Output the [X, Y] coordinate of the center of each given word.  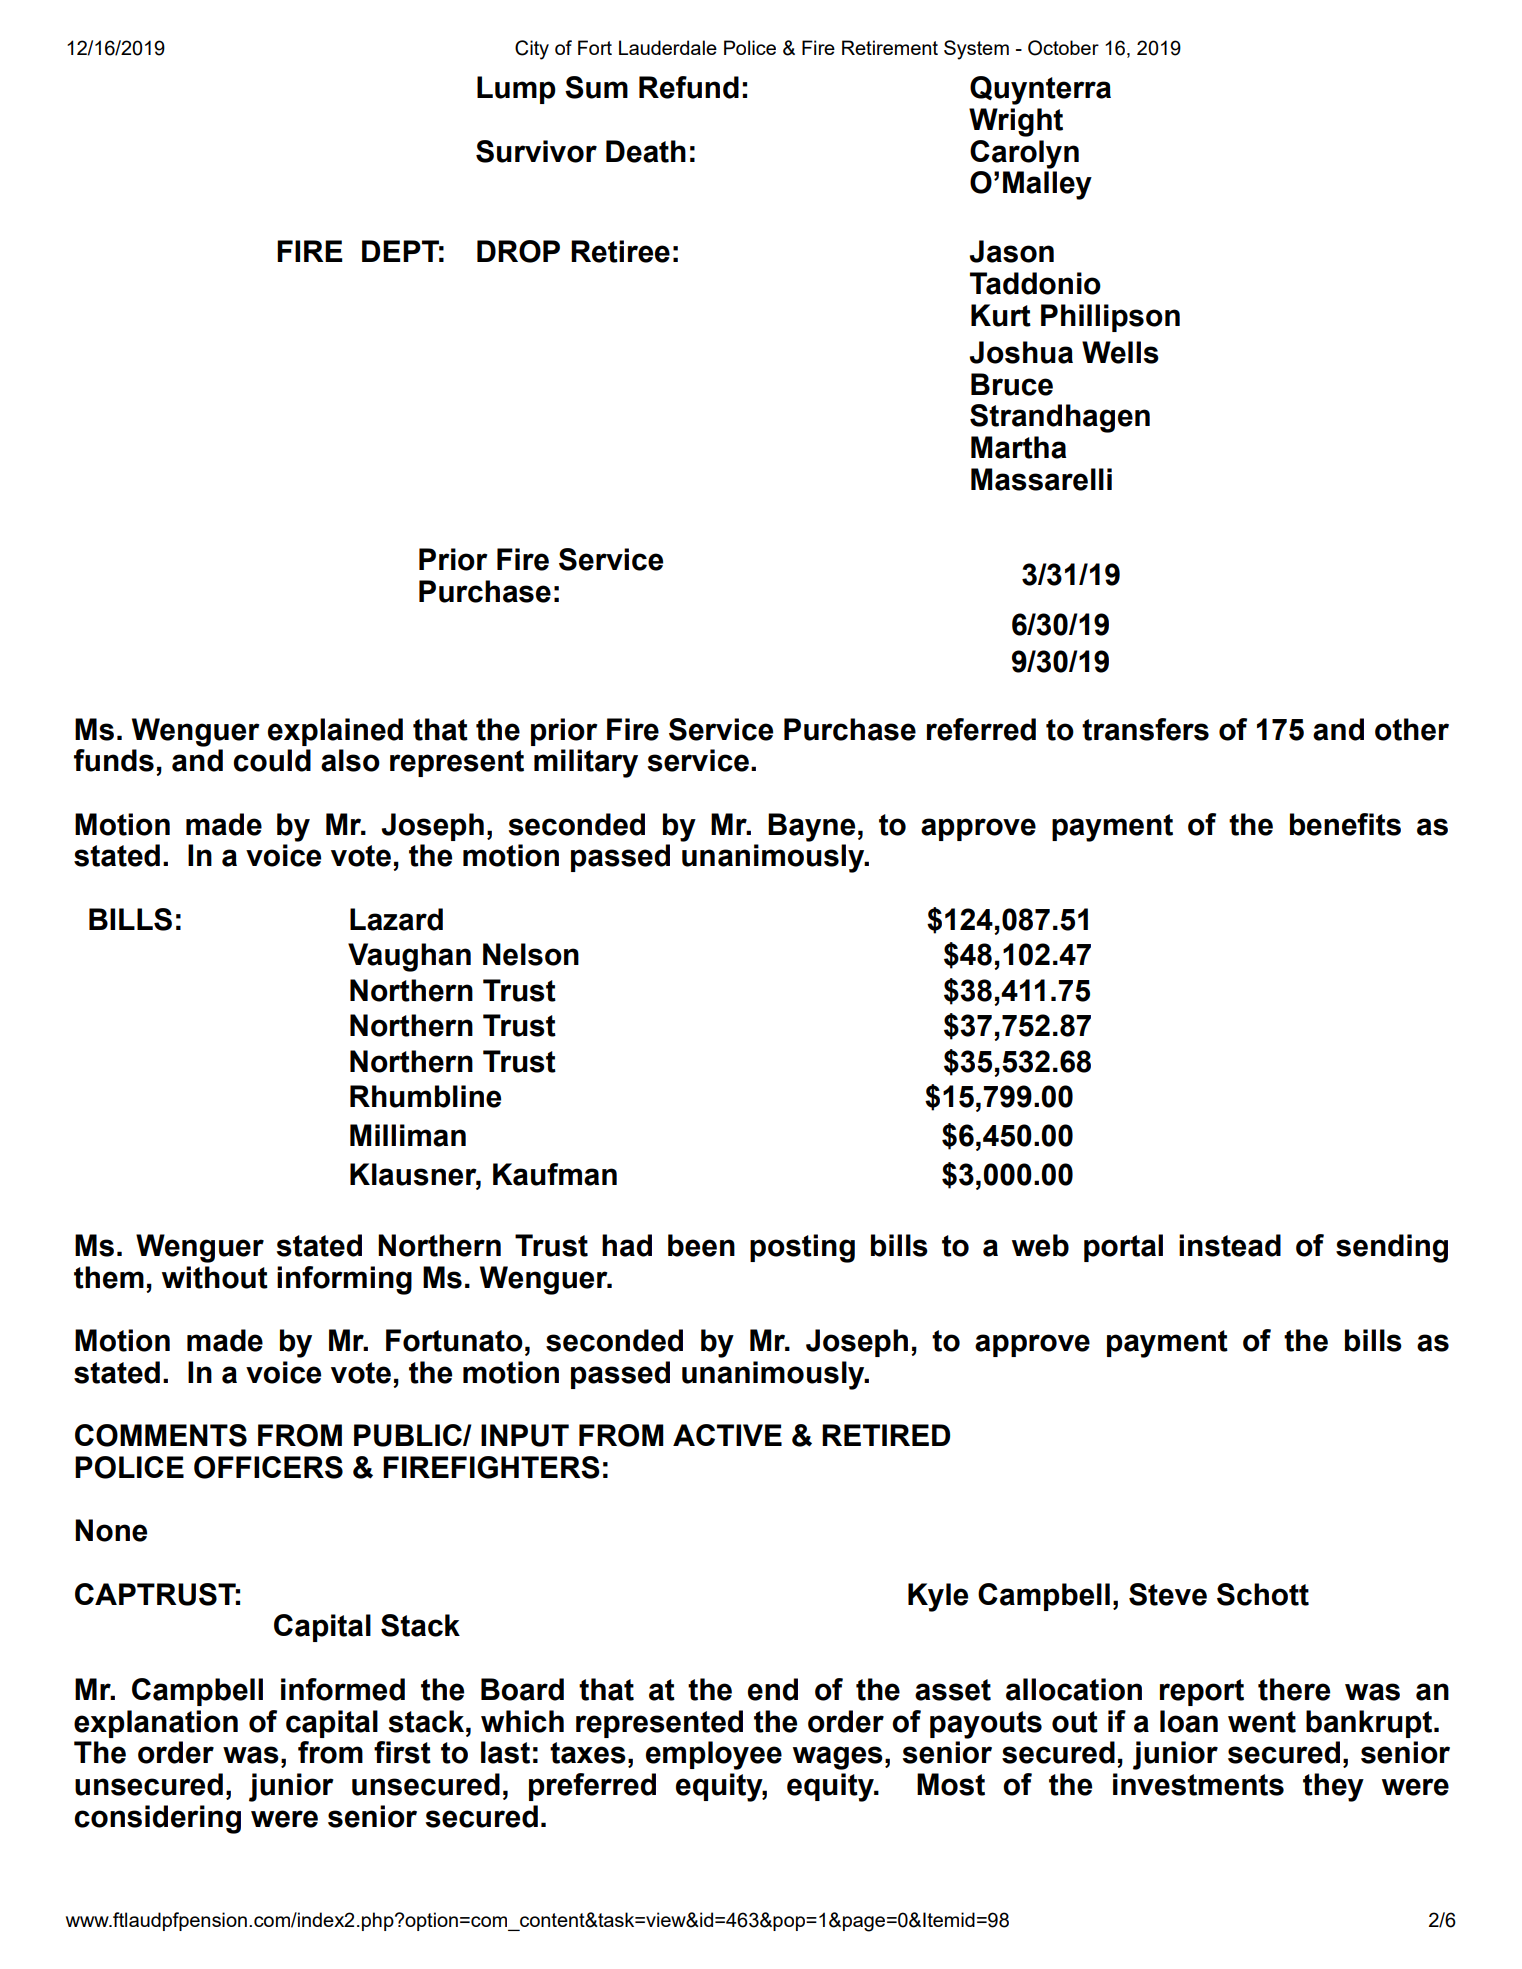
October [1063, 48]
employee [714, 1755]
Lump [516, 90]
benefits [1345, 824]
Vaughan [409, 957]
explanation [156, 1724]
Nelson [531, 954]
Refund [689, 87]
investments [1198, 1784]
